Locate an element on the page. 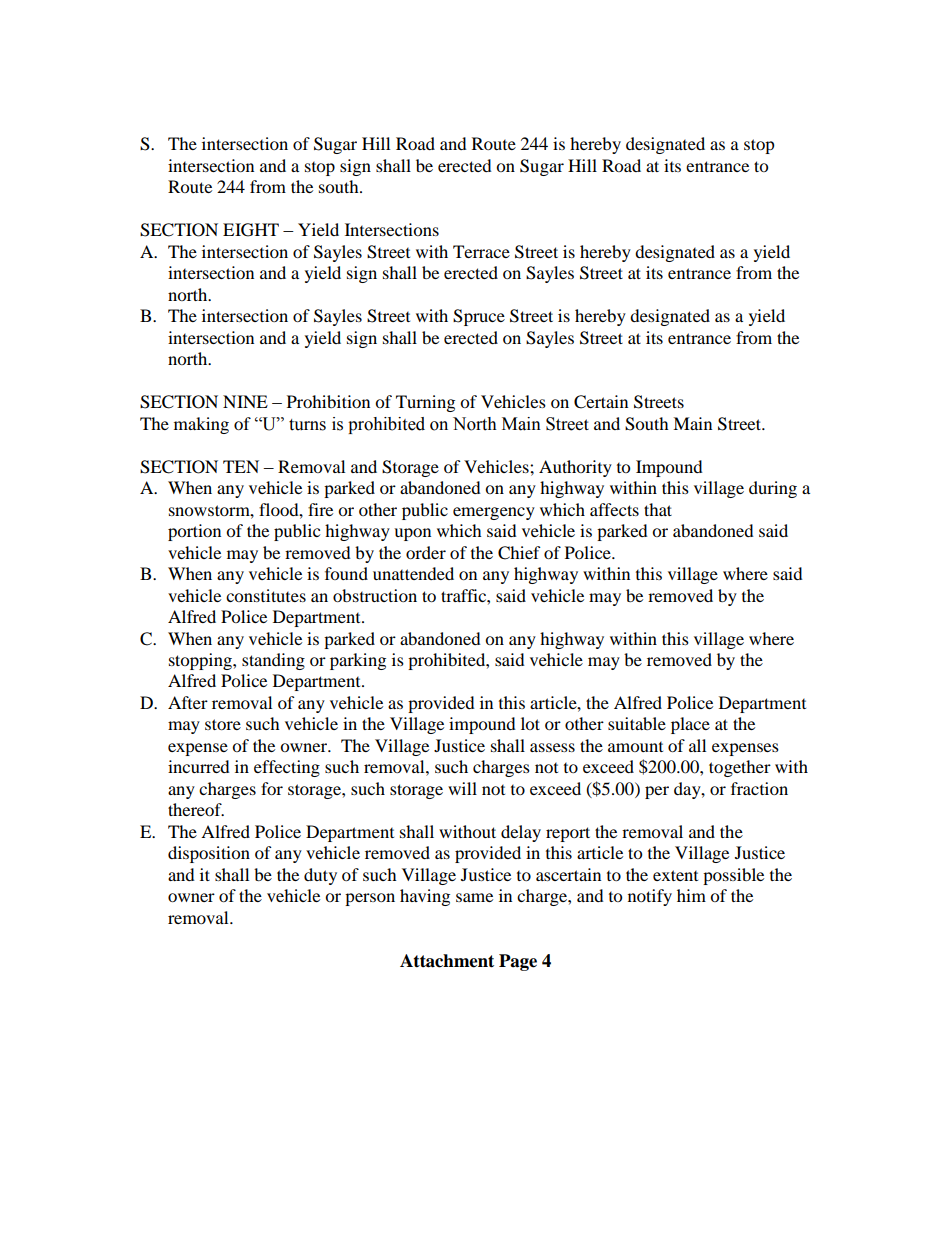  Attachment is located at coordinates (447, 961).
